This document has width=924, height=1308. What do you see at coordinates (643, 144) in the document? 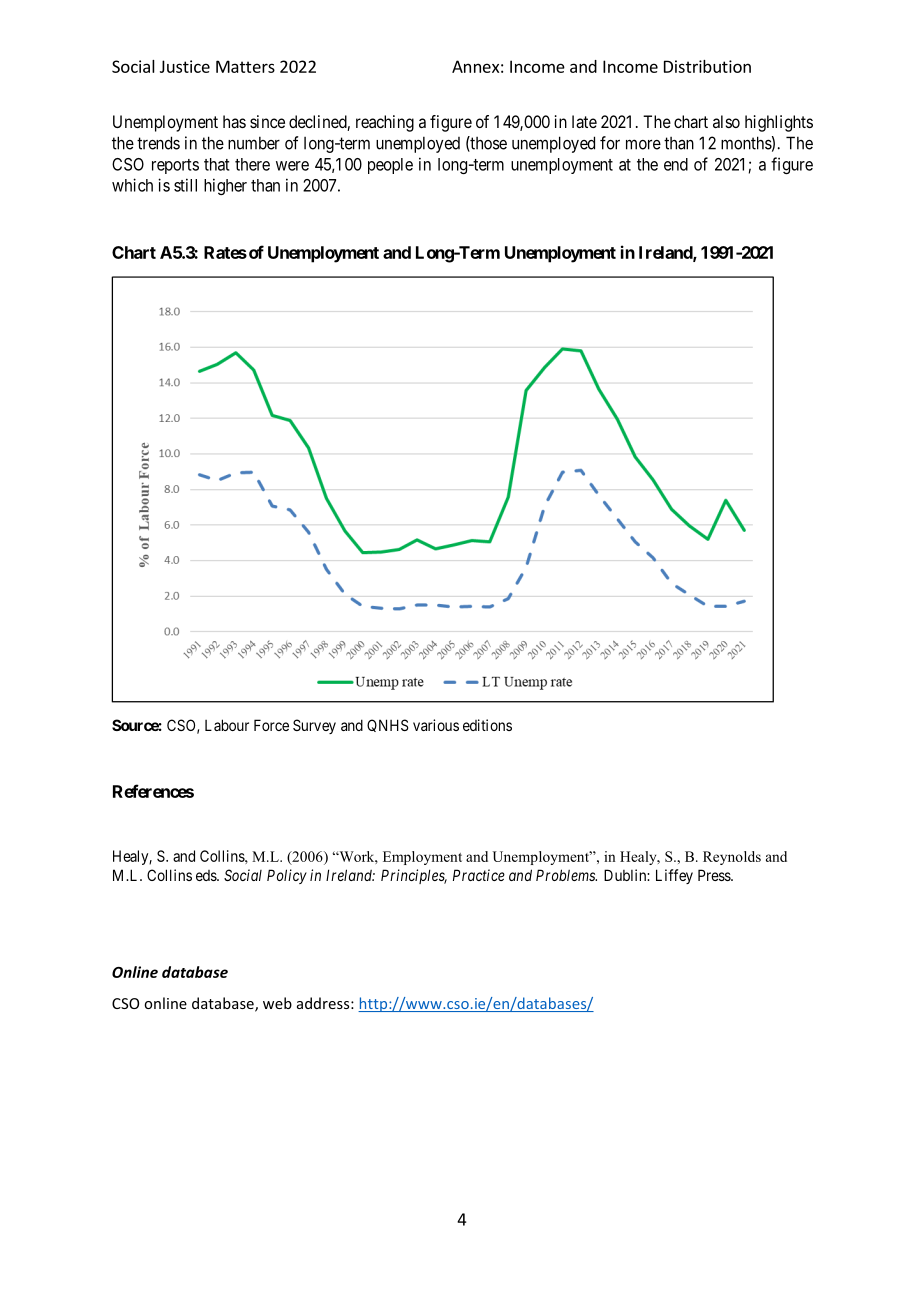
I see `more` at bounding box center [643, 144].
